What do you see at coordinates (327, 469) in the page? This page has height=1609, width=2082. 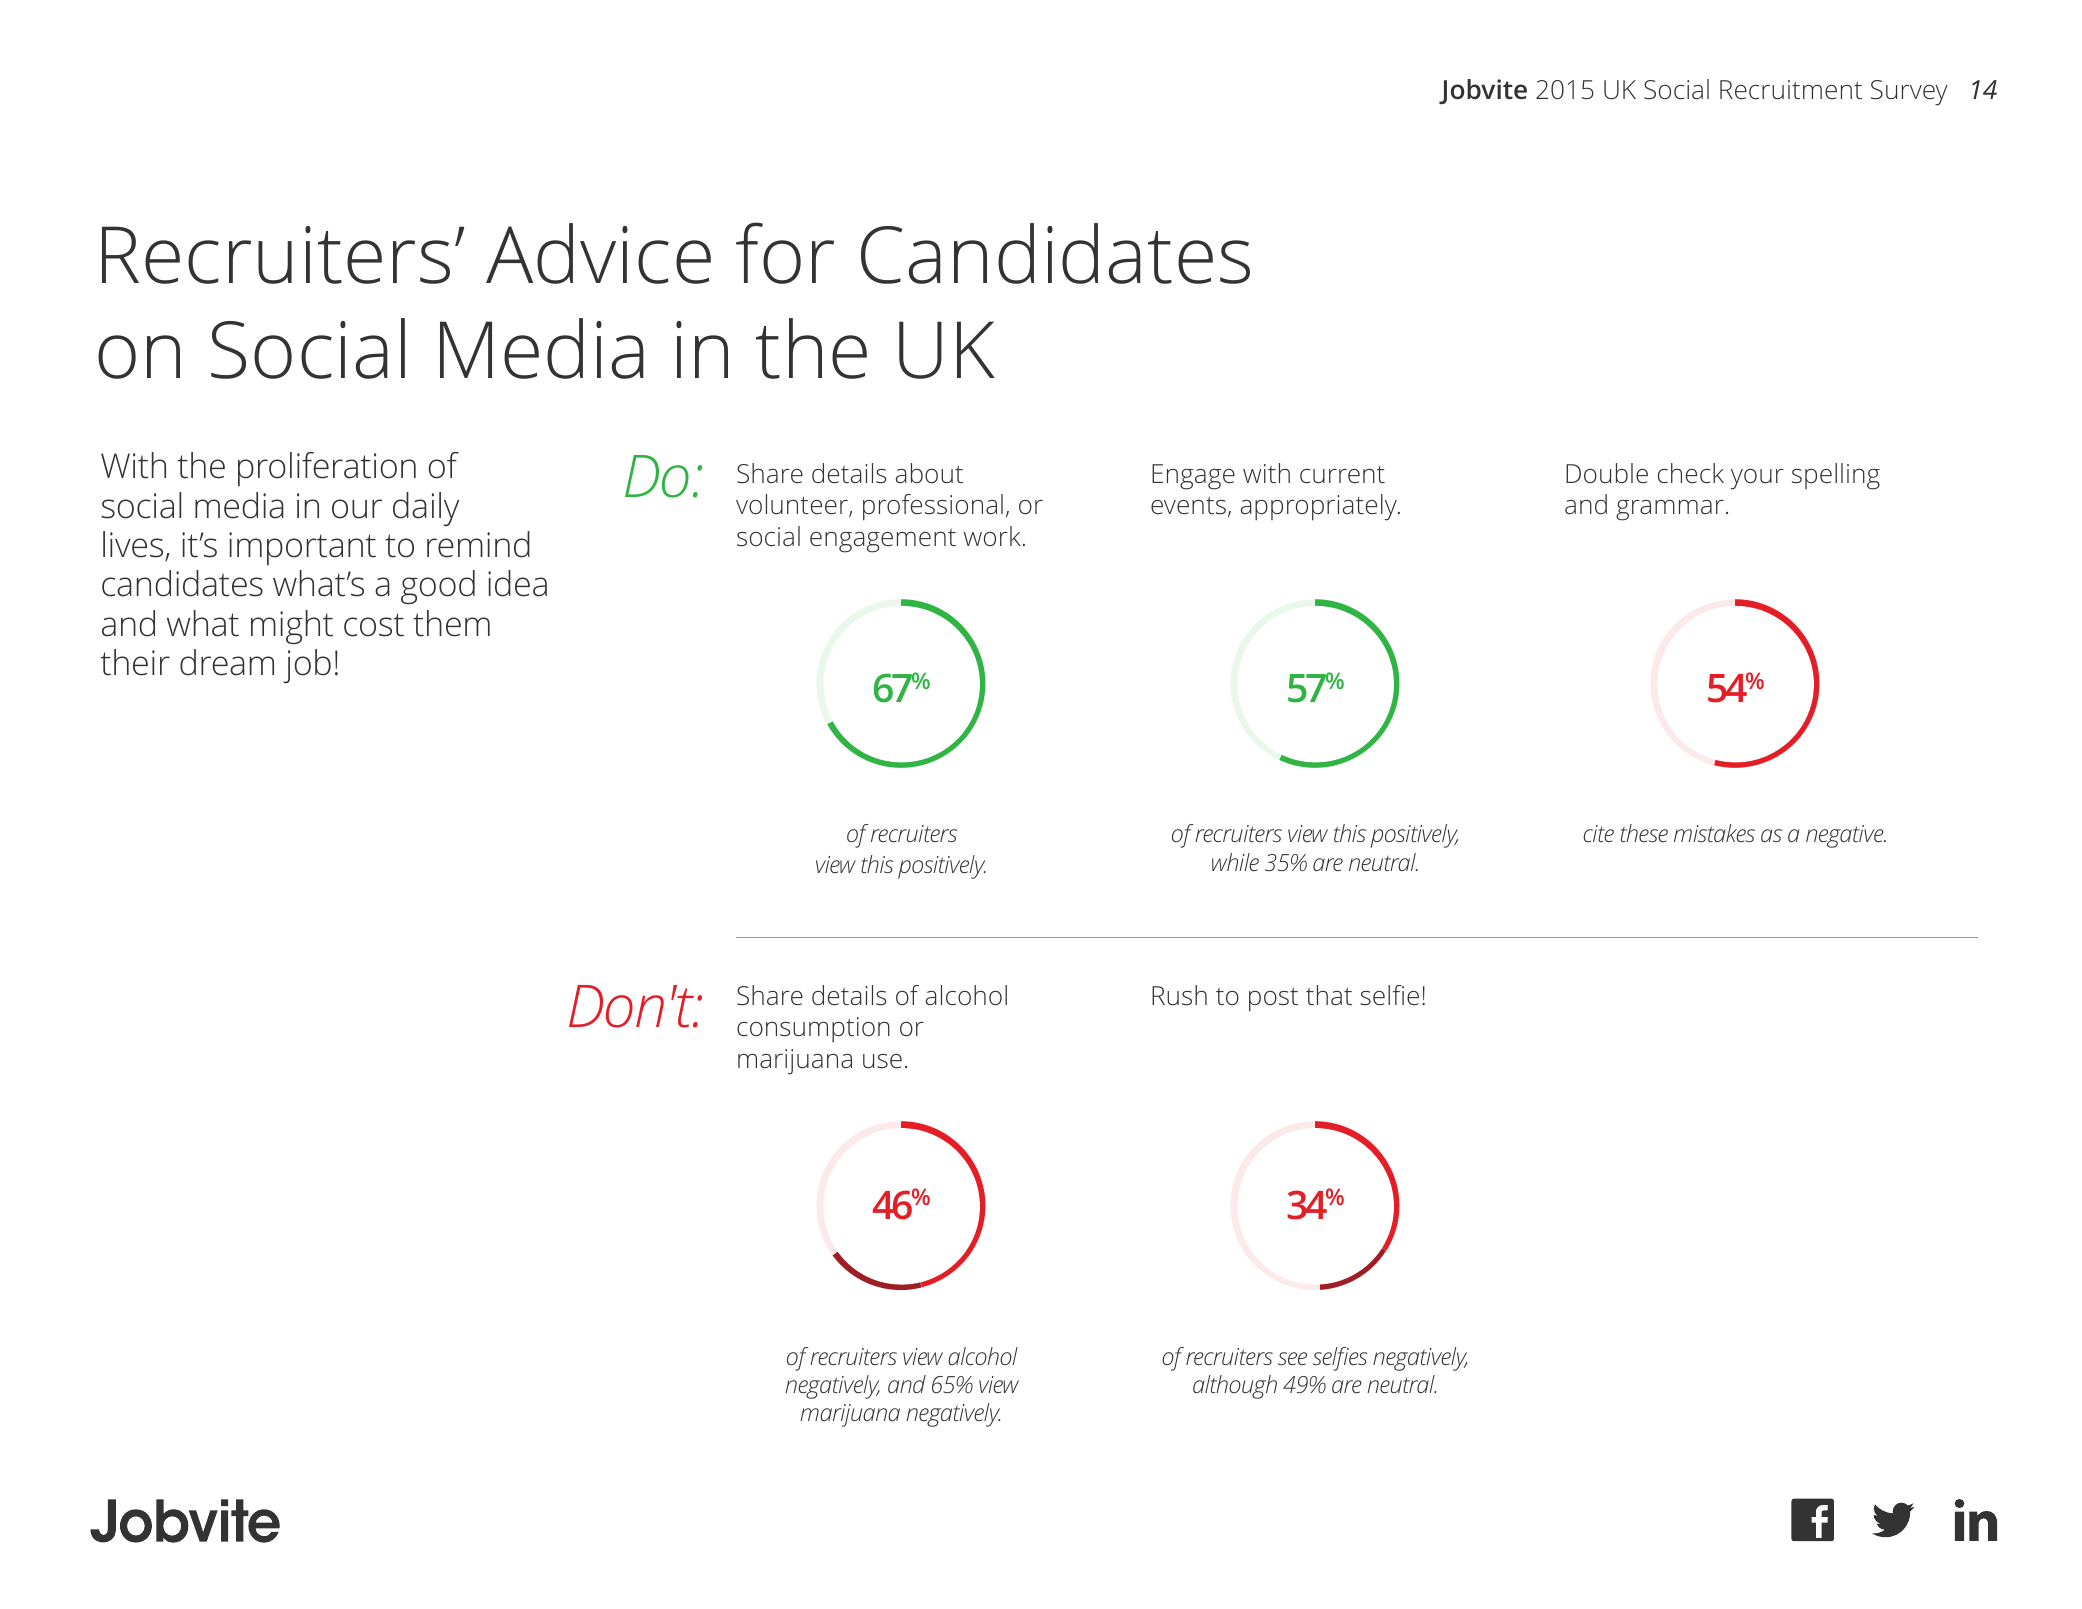 I see `proliferation` at bounding box center [327, 469].
